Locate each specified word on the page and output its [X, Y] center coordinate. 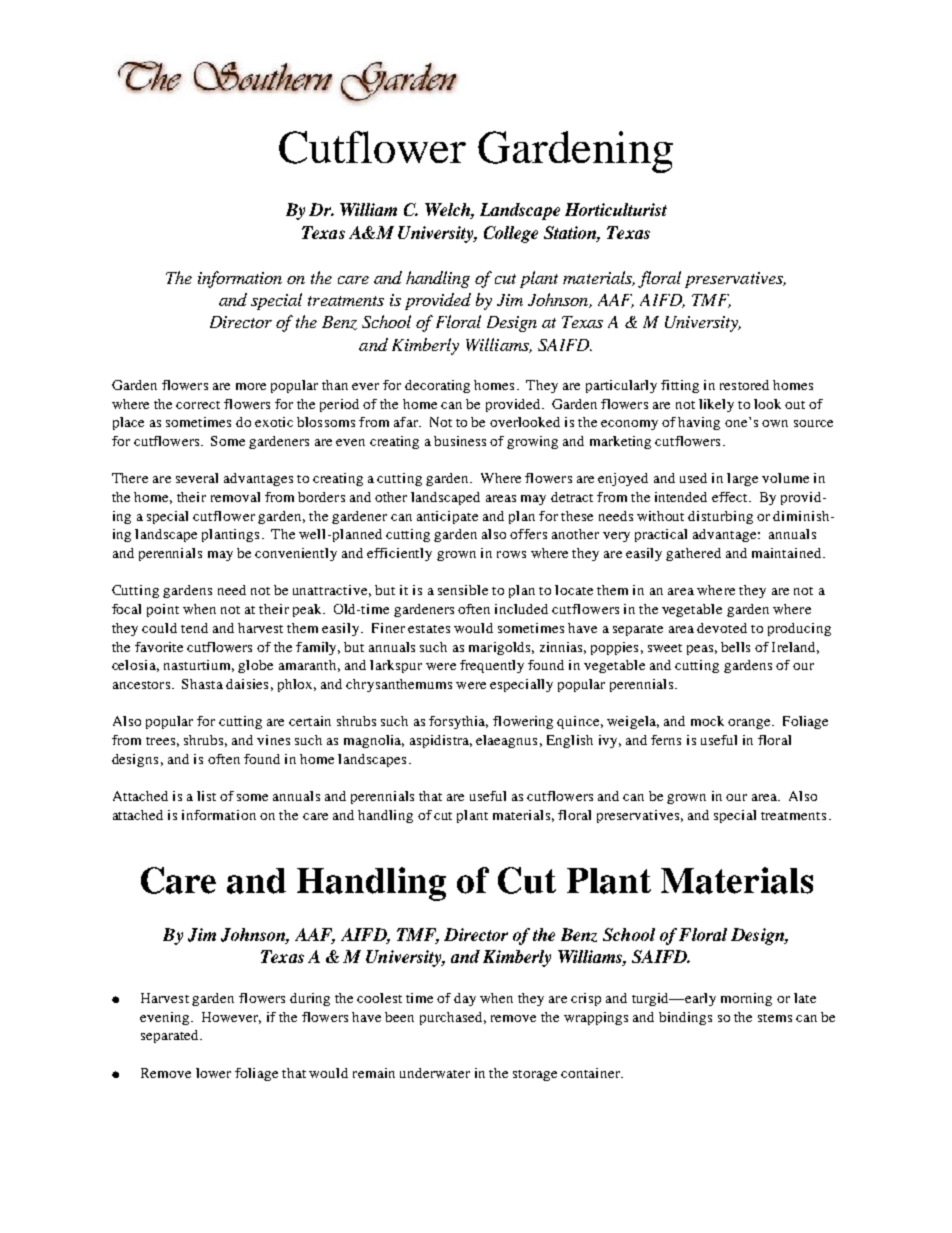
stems [775, 1018]
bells [735, 647]
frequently [492, 666]
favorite [159, 647]
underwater [435, 1073]
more [251, 386]
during [310, 999]
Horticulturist [616, 209]
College [511, 234]
